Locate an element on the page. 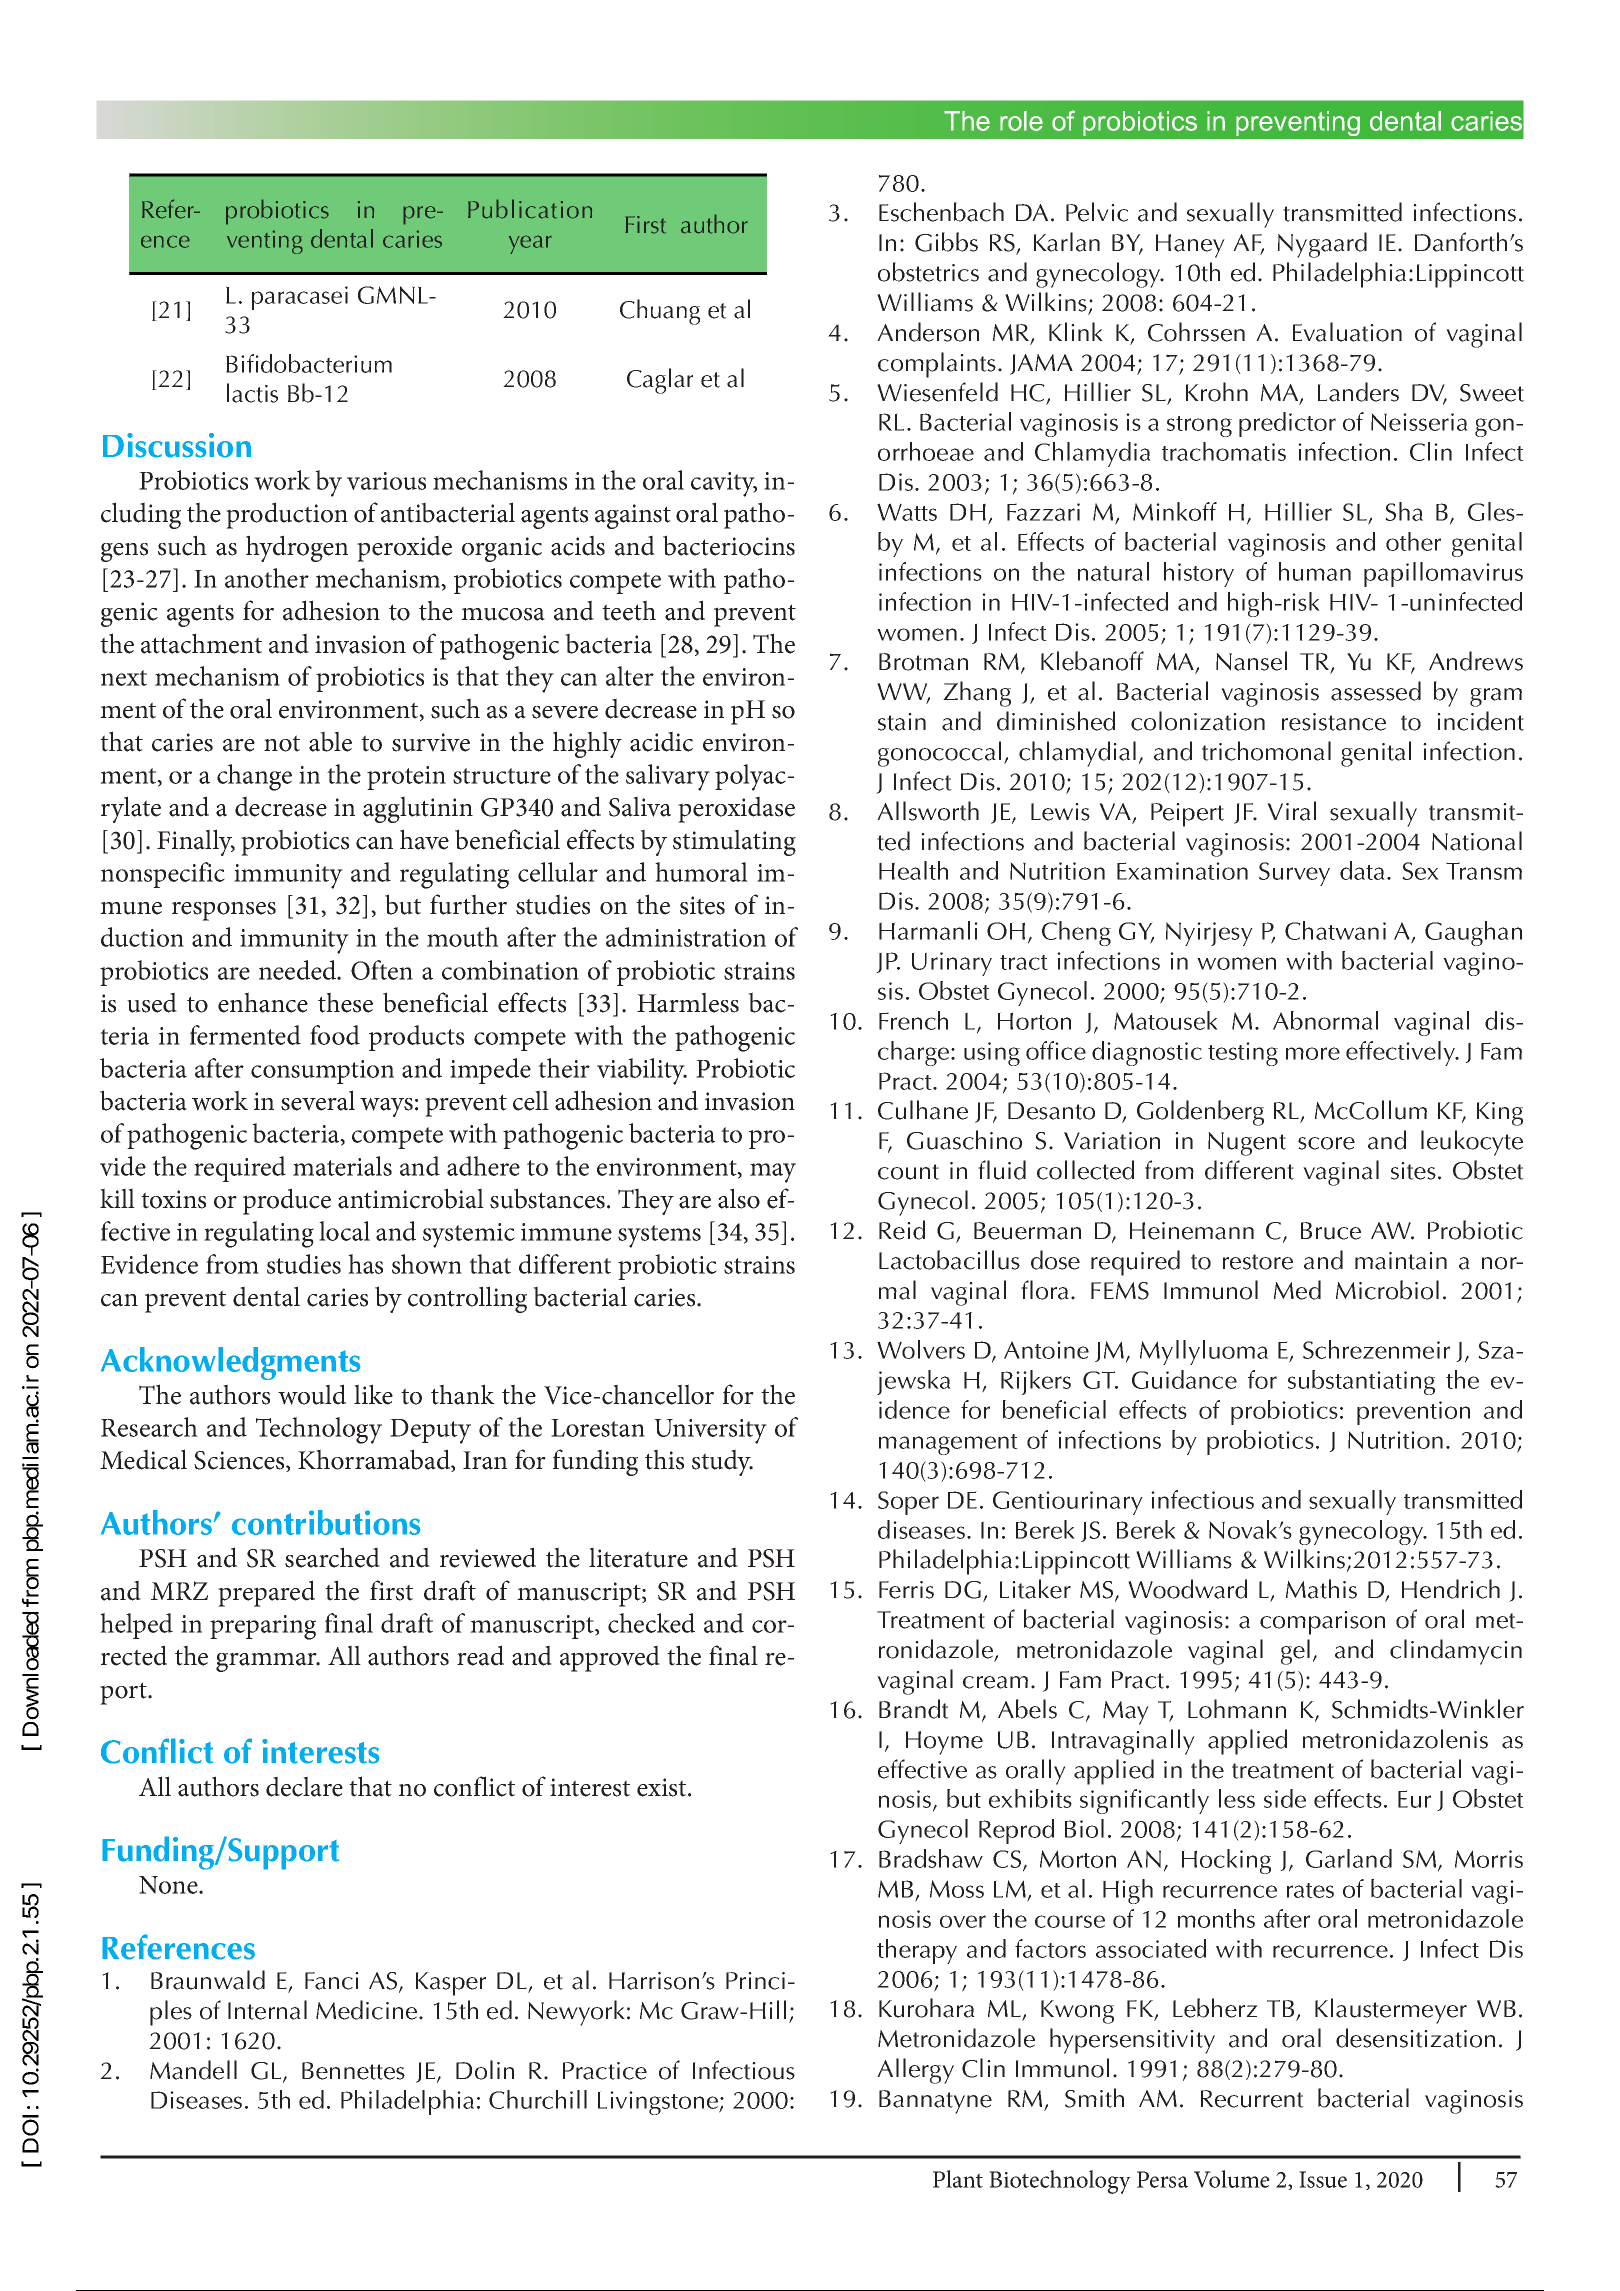  Gibbs is located at coordinates (946, 242).
